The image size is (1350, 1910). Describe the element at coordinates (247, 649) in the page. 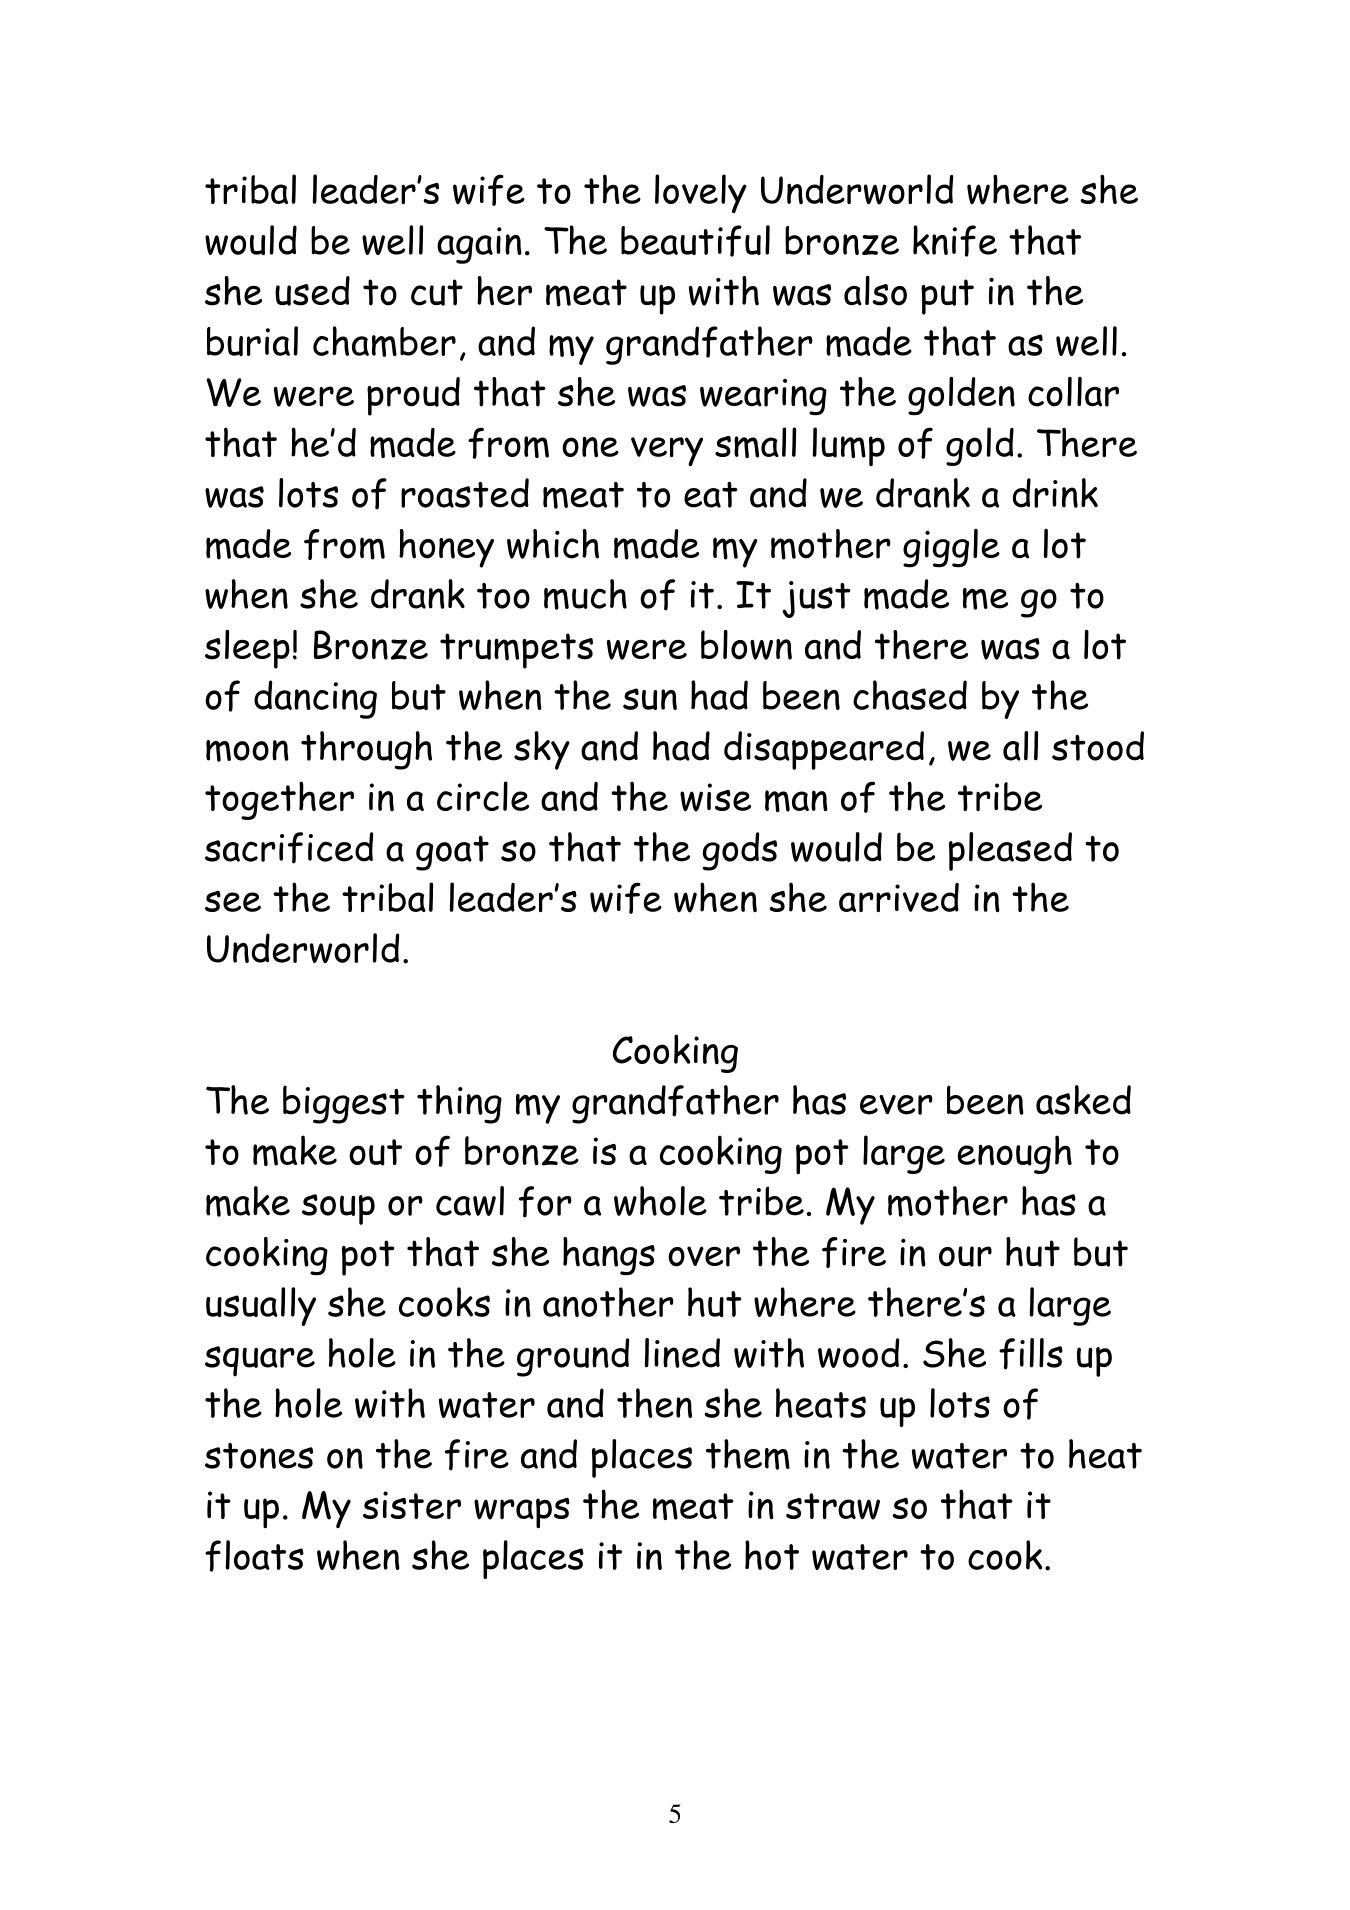

I see `sleep` at that location.
